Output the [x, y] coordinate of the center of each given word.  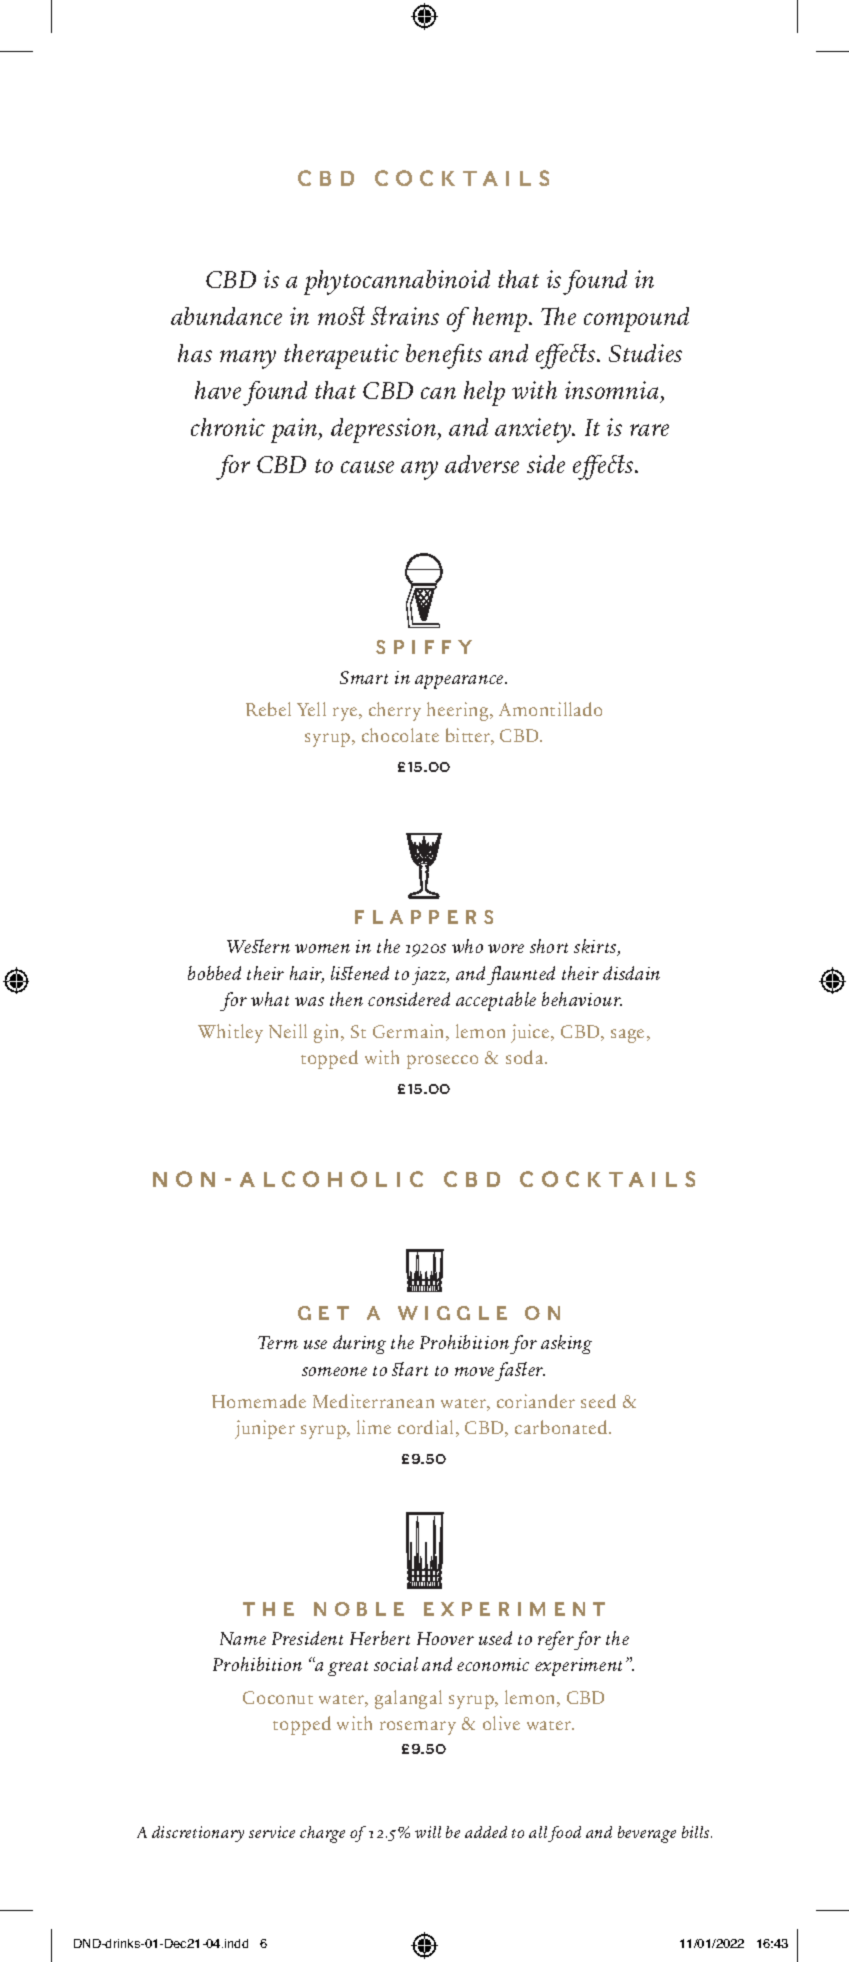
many [248, 359]
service [272, 1832]
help [484, 393]
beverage [647, 1834]
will [428, 1832]
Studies [645, 353]
